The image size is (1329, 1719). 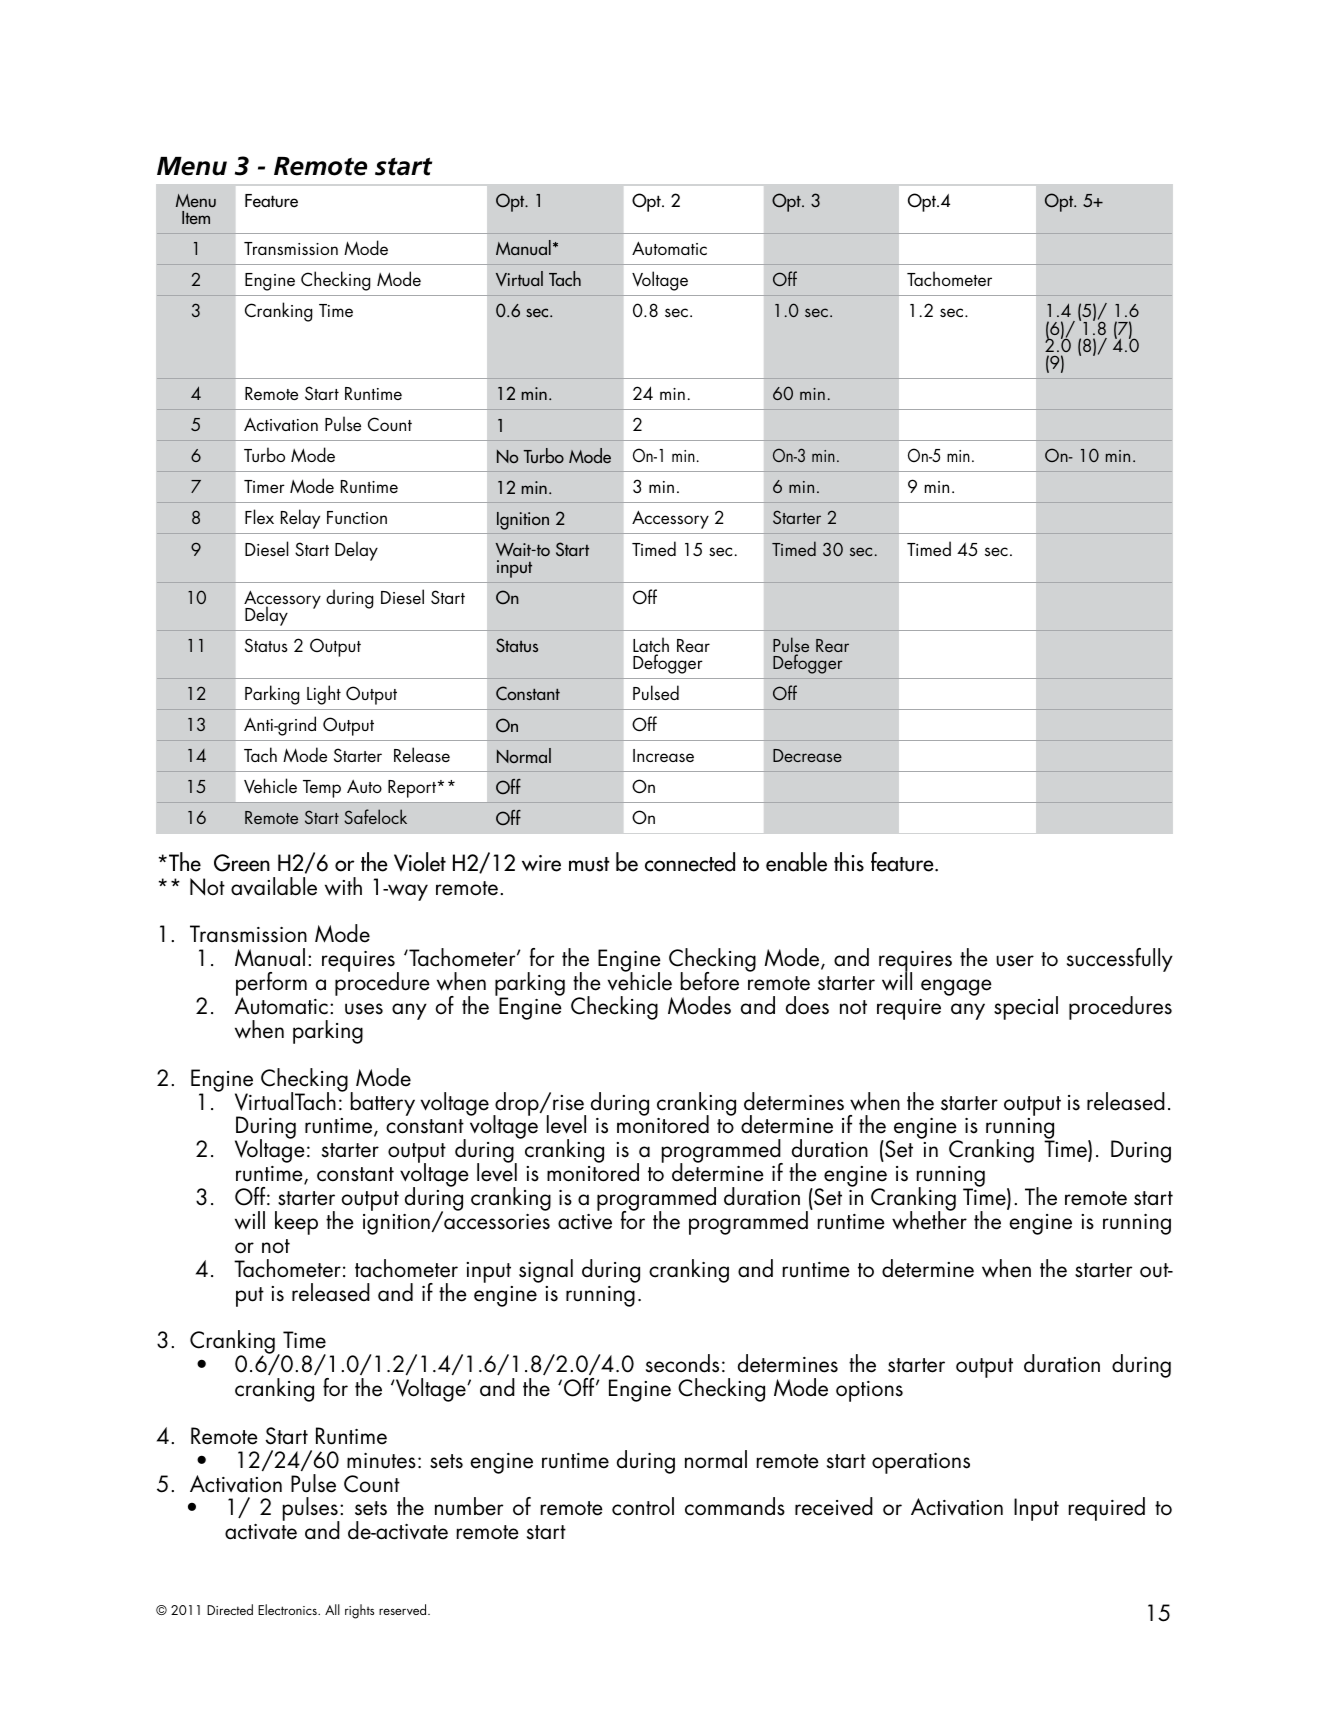 What do you see at coordinates (921, 1463) in the screenshot?
I see `operations` at bounding box center [921, 1463].
